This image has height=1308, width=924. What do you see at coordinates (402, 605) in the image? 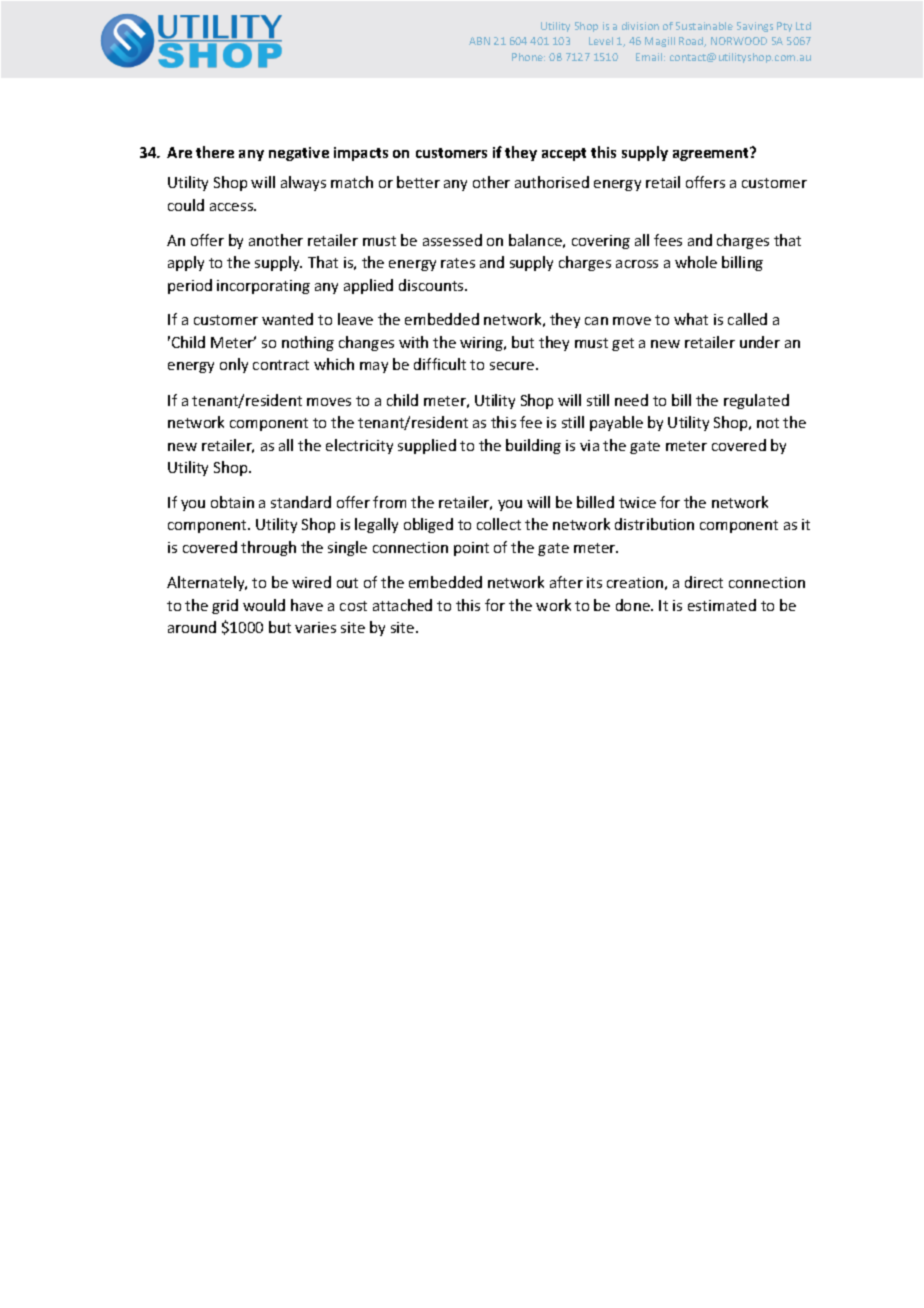
I see `attached` at bounding box center [402, 605].
